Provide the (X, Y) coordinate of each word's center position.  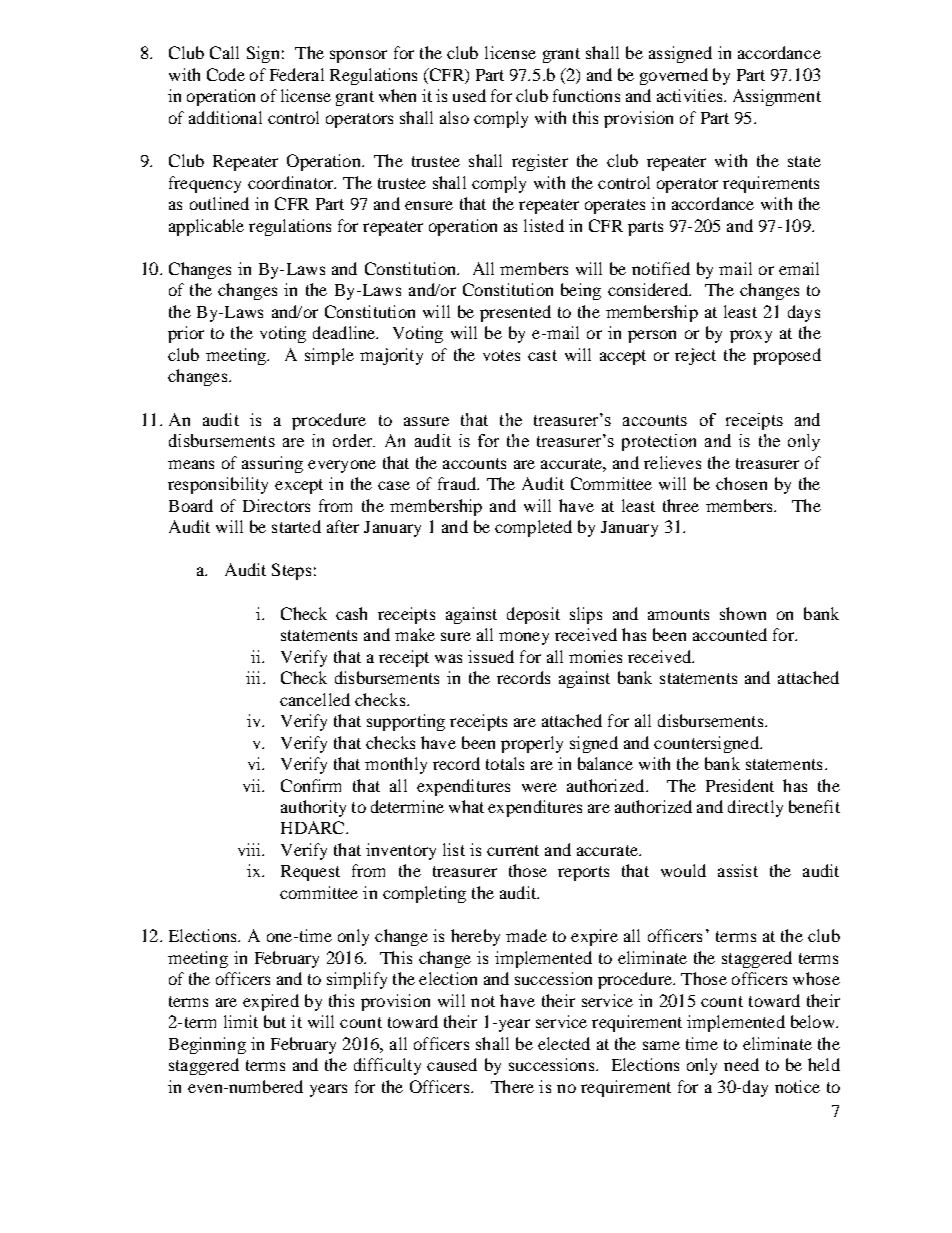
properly (532, 744)
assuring (272, 464)
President (740, 785)
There (512, 1086)
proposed (787, 356)
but (275, 1021)
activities (691, 95)
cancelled (315, 699)
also (454, 117)
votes (501, 355)
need (741, 1064)
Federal (297, 74)
